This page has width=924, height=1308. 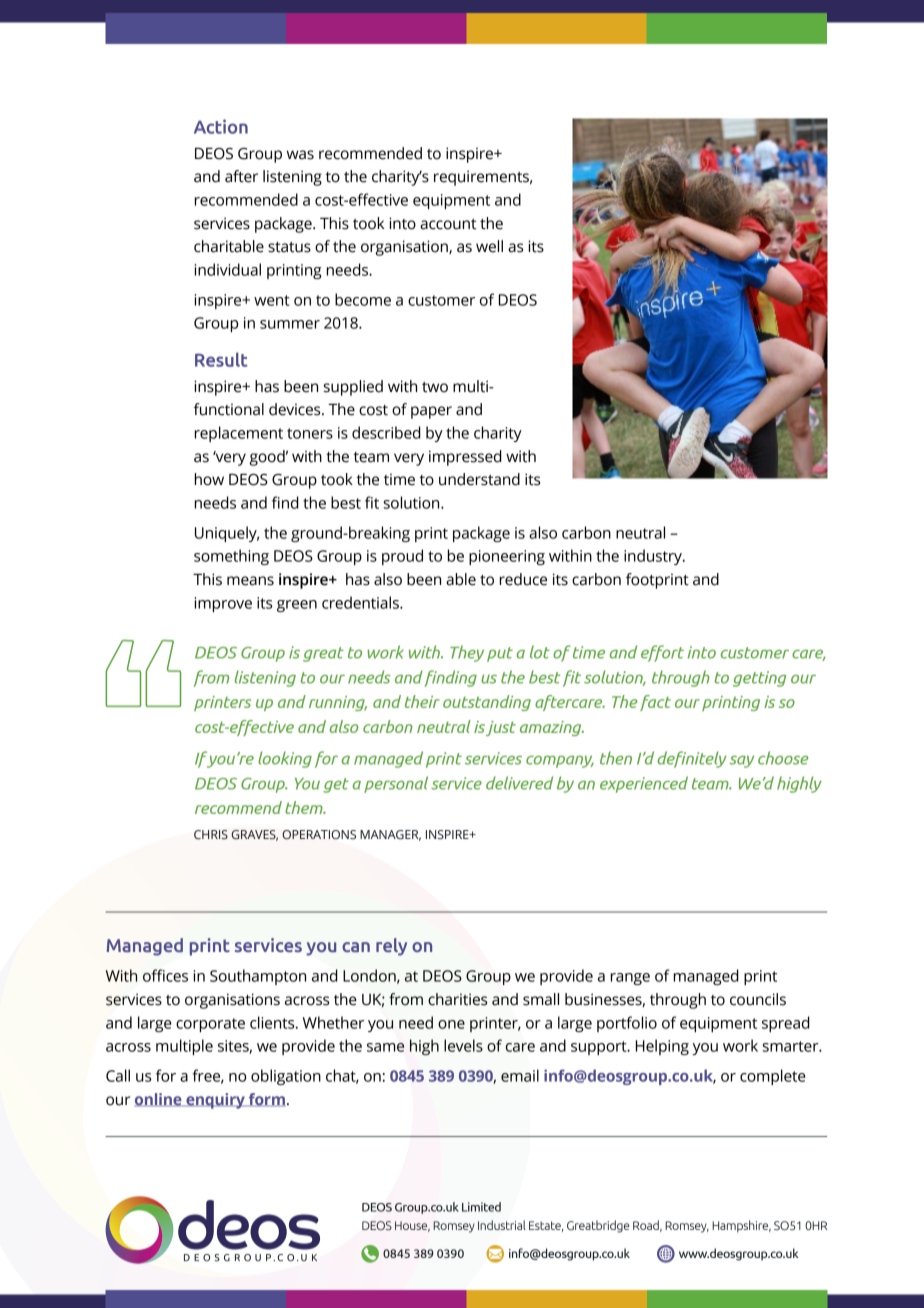 What do you see at coordinates (221, 126) in the page?
I see `Action` at bounding box center [221, 126].
